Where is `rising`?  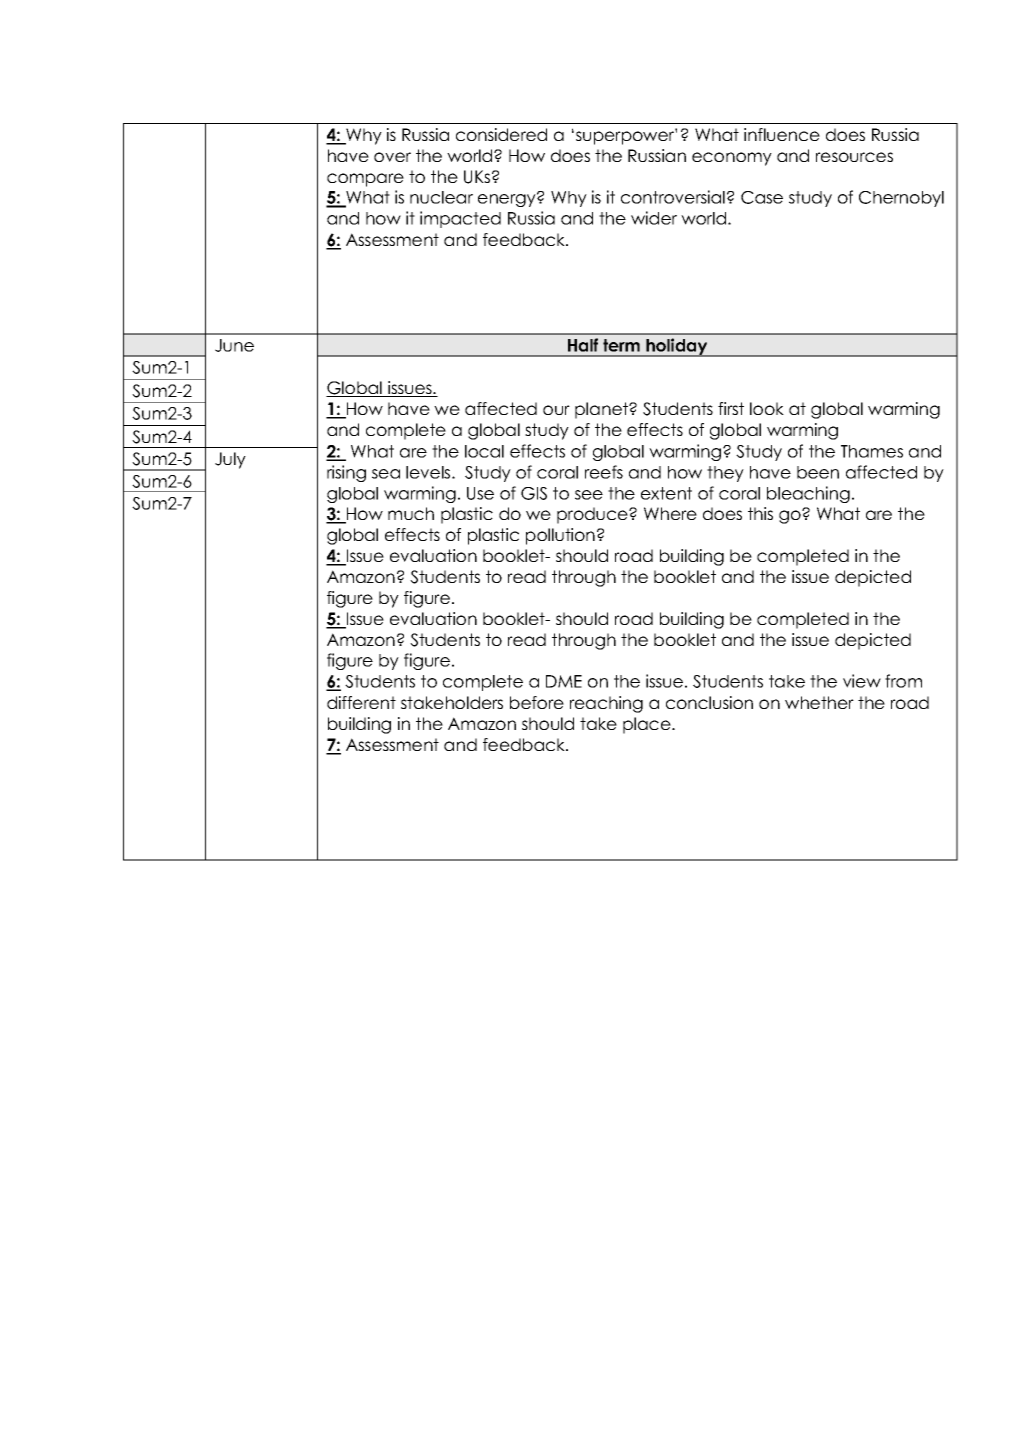
rising is located at coordinates (346, 473).
